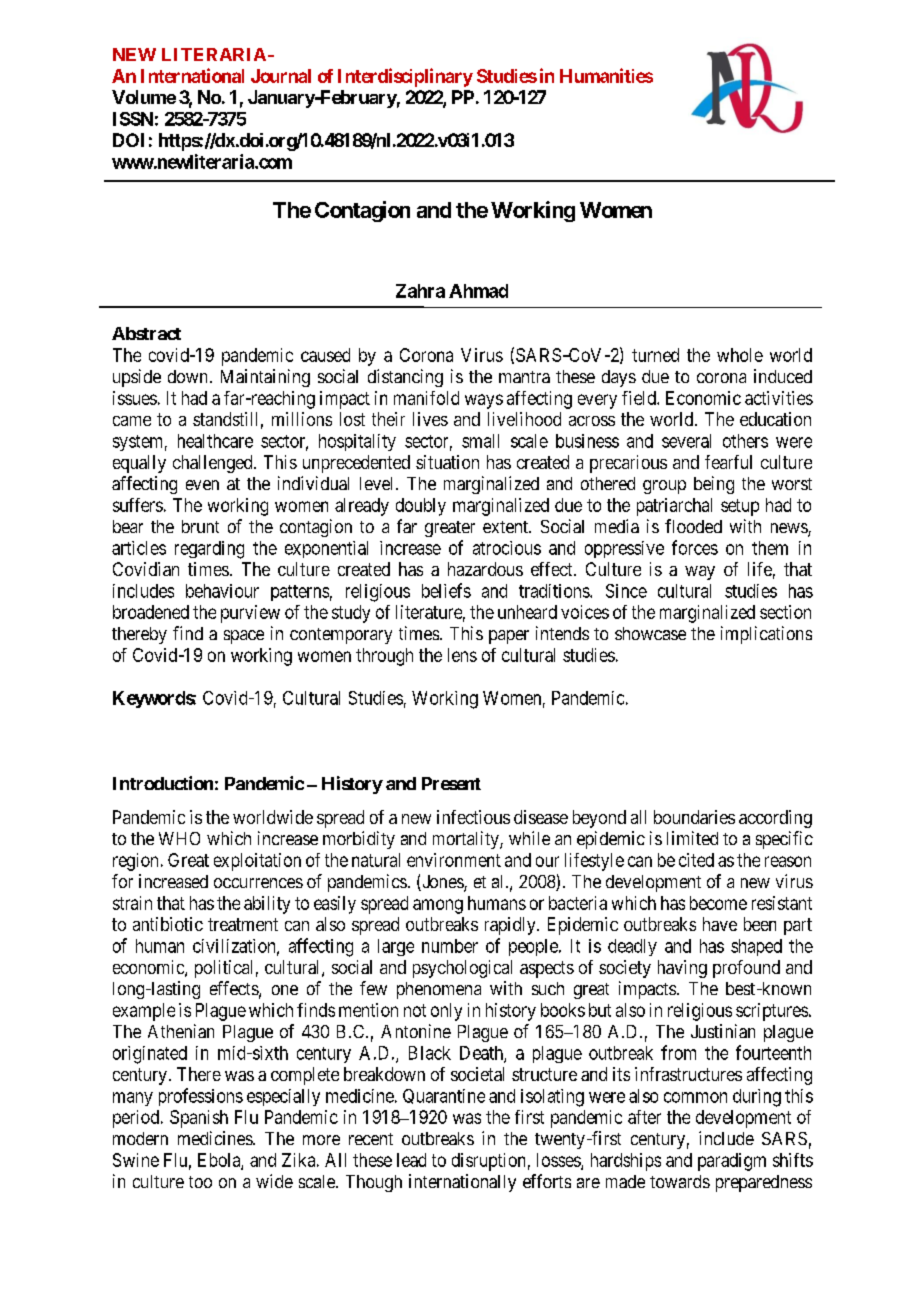 This screenshot has width=924, height=1307. What do you see at coordinates (728, 462) in the screenshot?
I see `fearful` at bounding box center [728, 462].
